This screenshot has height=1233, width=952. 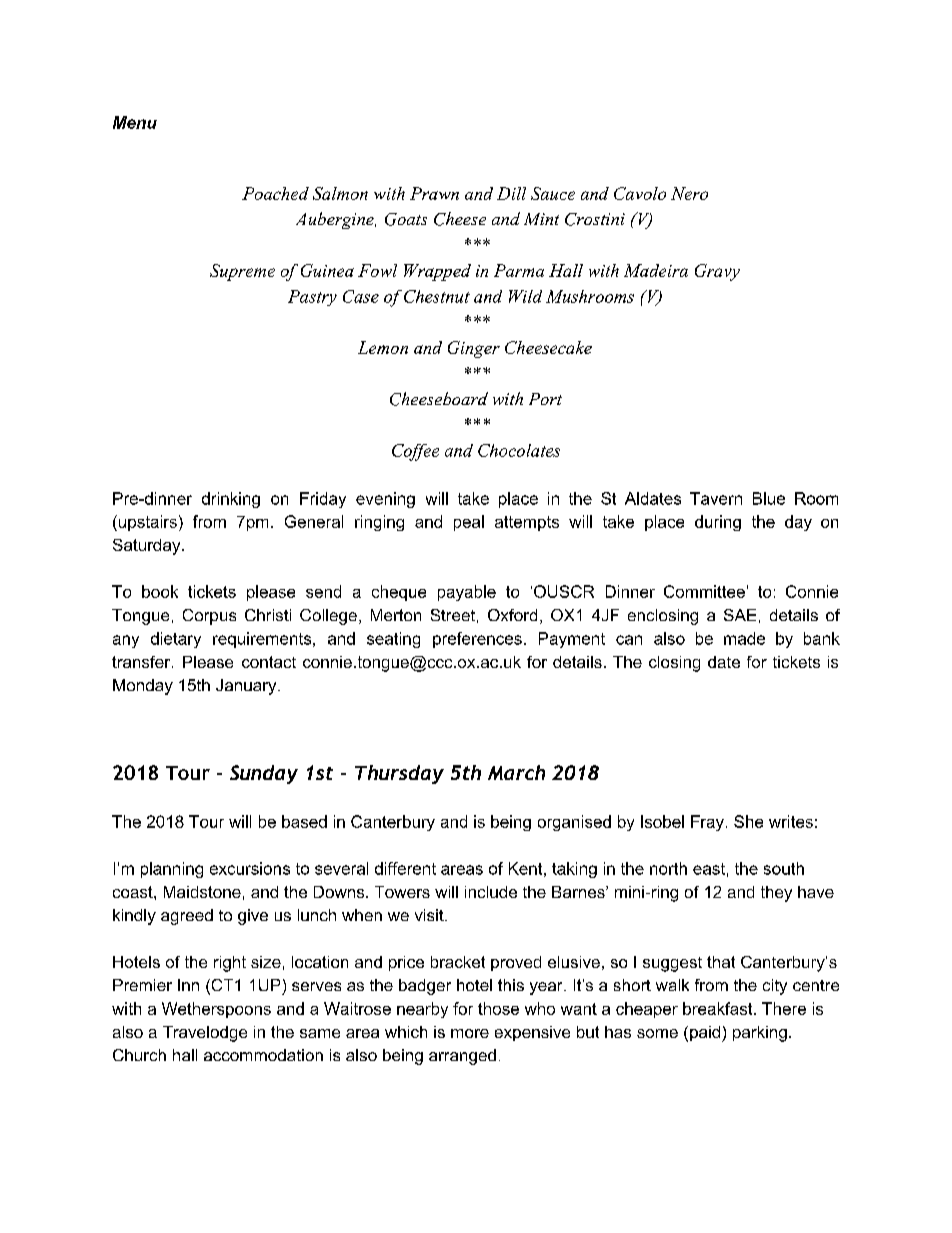 What do you see at coordinates (748, 821) in the screenshot?
I see `She` at bounding box center [748, 821].
